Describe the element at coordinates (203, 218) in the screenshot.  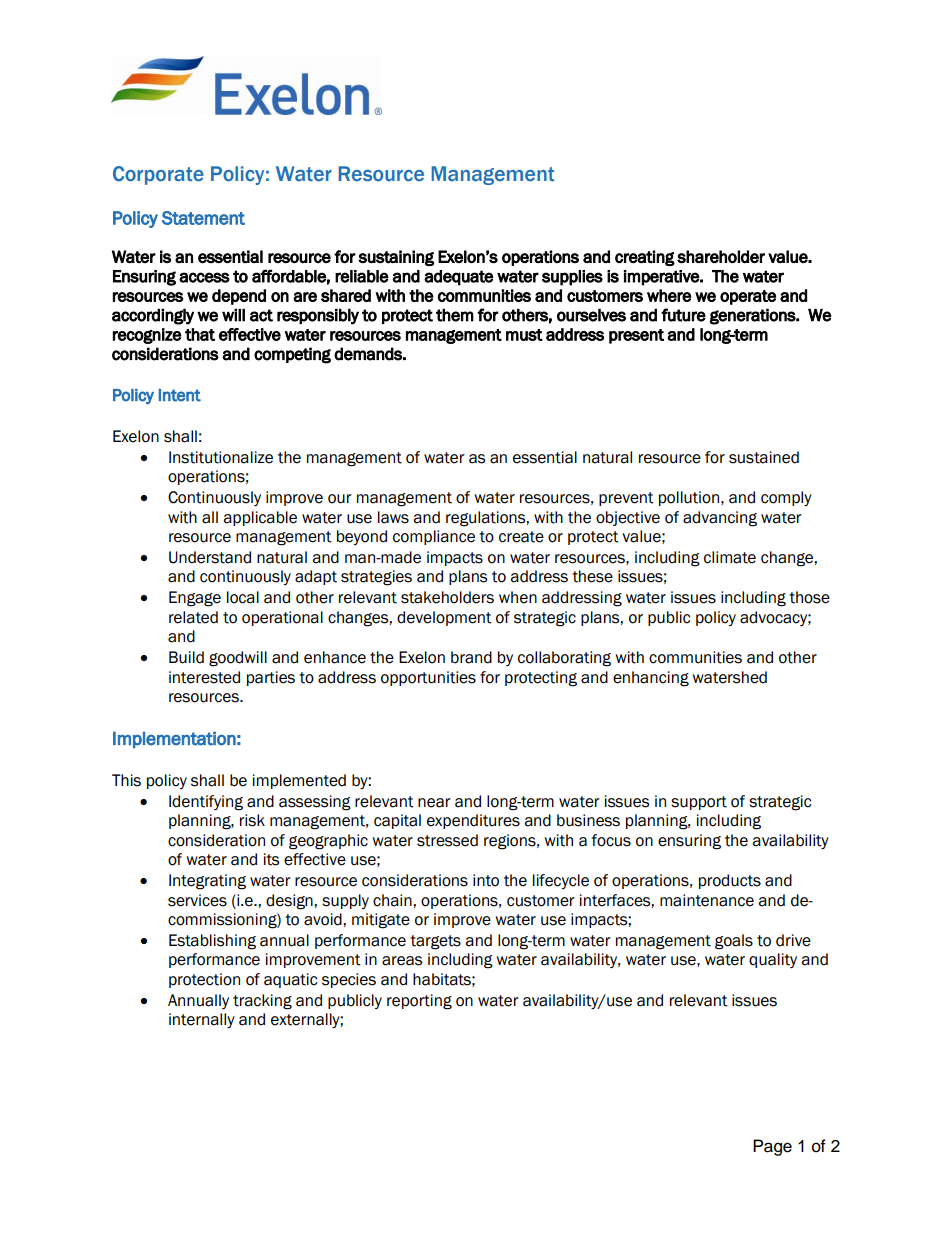
I see `Statement` at that location.
